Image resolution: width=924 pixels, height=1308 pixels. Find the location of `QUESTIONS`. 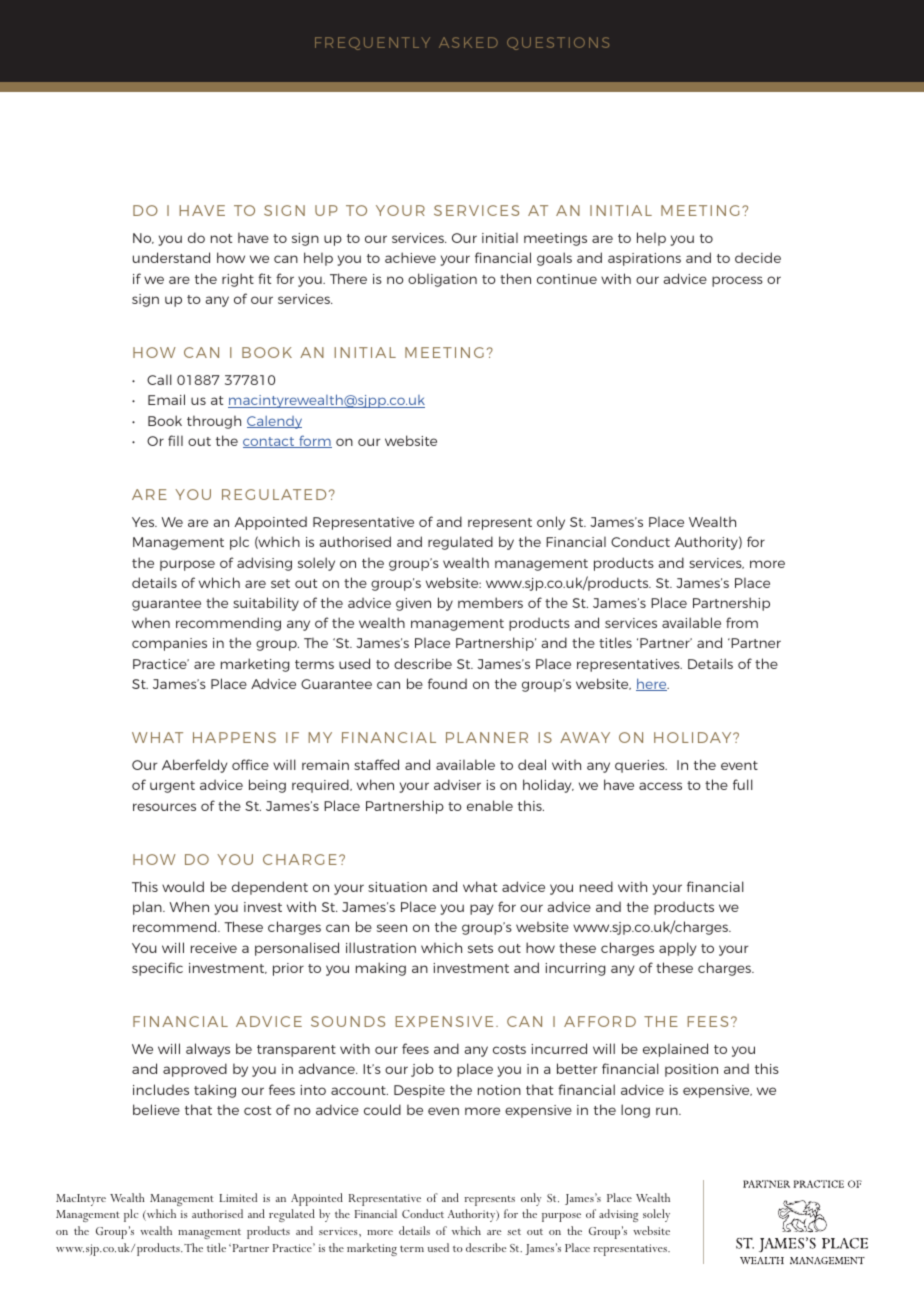

QUESTIONS is located at coordinates (558, 43).
